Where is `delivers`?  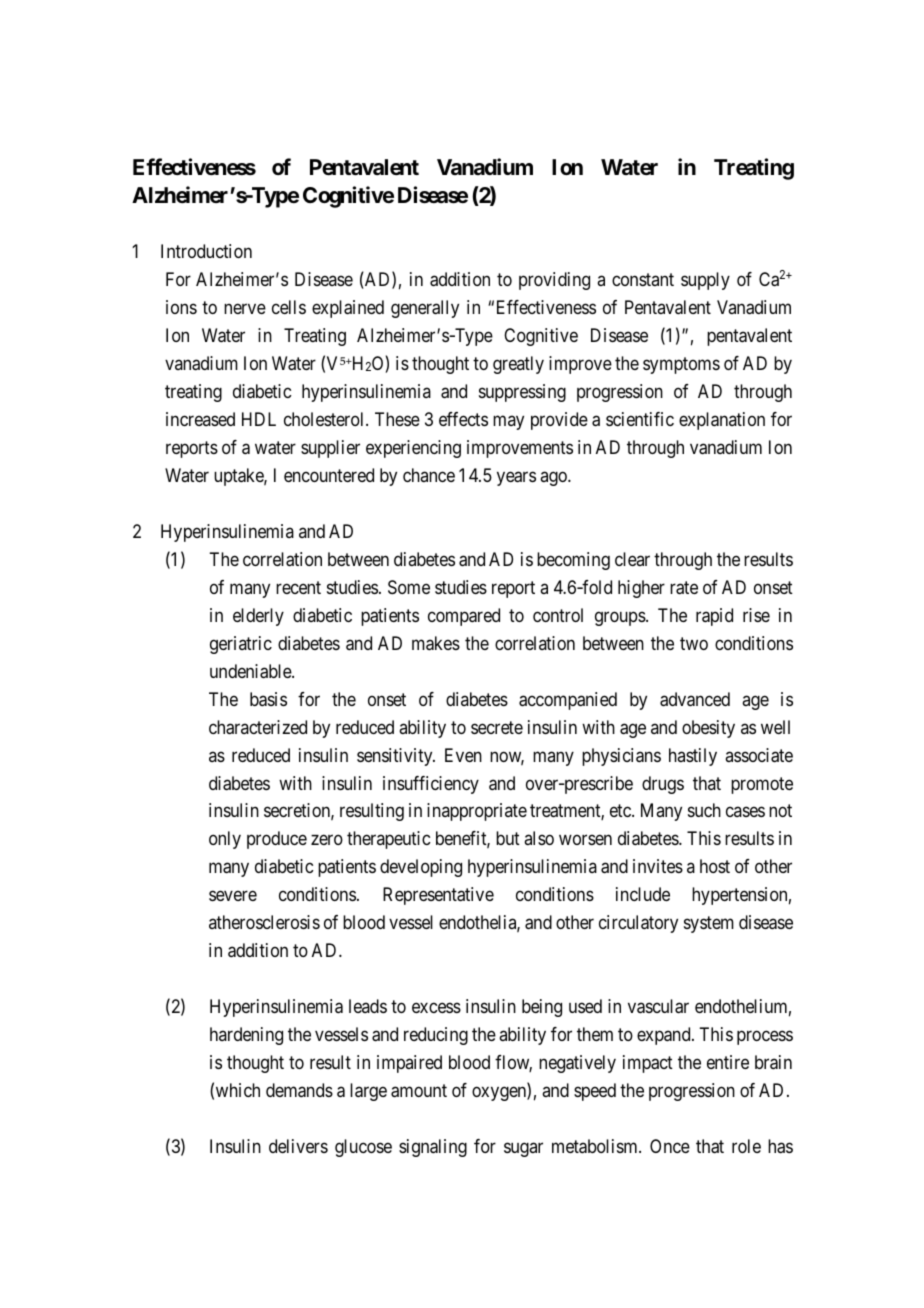 delivers is located at coordinates (298, 1146).
